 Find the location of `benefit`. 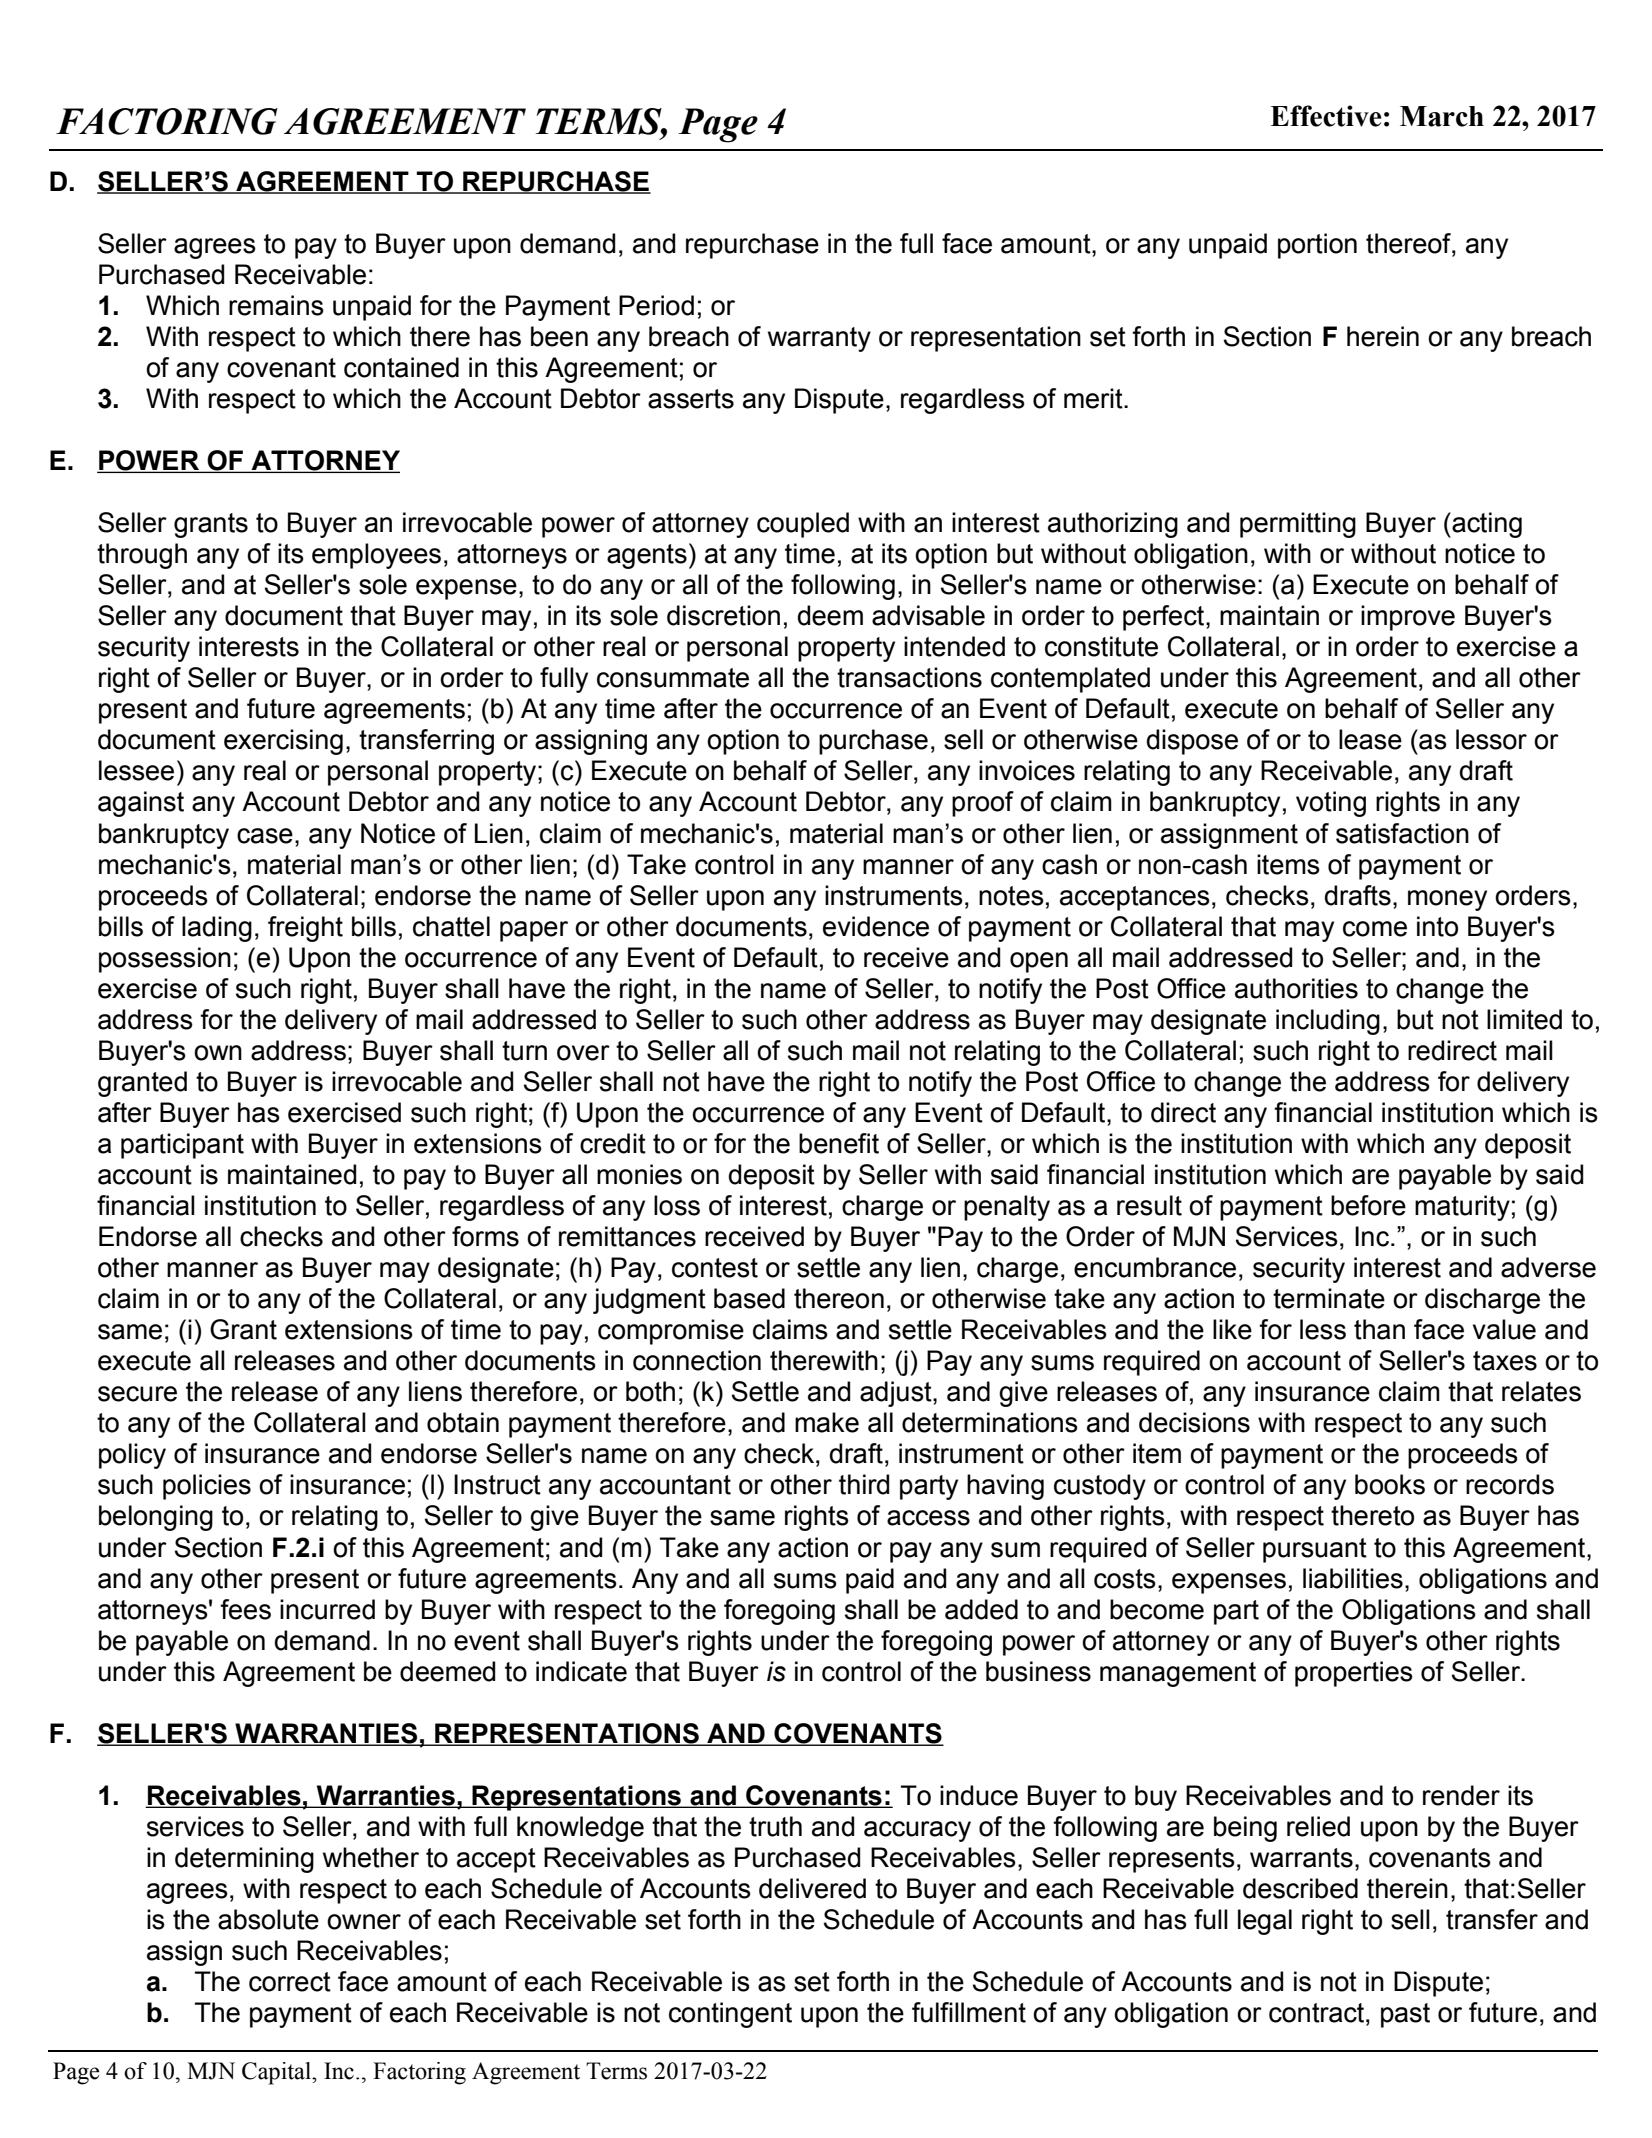

benefit is located at coordinates (839, 1143).
